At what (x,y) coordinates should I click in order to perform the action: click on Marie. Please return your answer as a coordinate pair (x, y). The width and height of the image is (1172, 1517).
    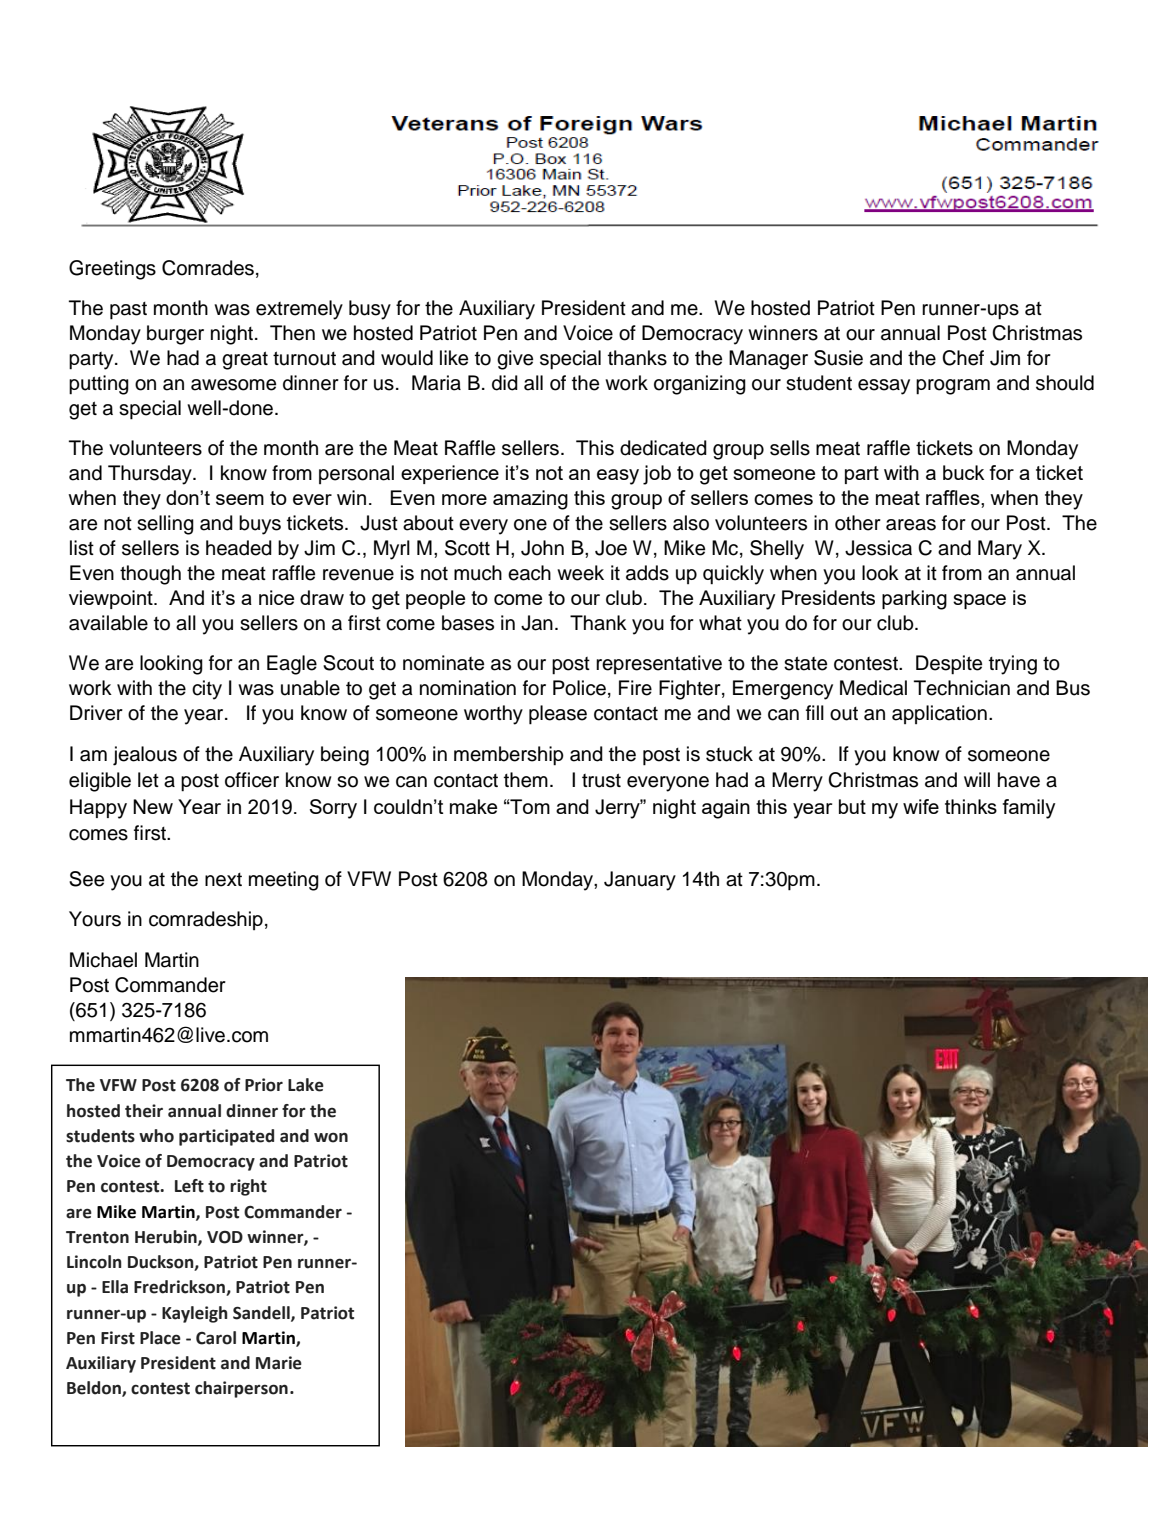
    Looking at the image, I should click on (279, 1363).
